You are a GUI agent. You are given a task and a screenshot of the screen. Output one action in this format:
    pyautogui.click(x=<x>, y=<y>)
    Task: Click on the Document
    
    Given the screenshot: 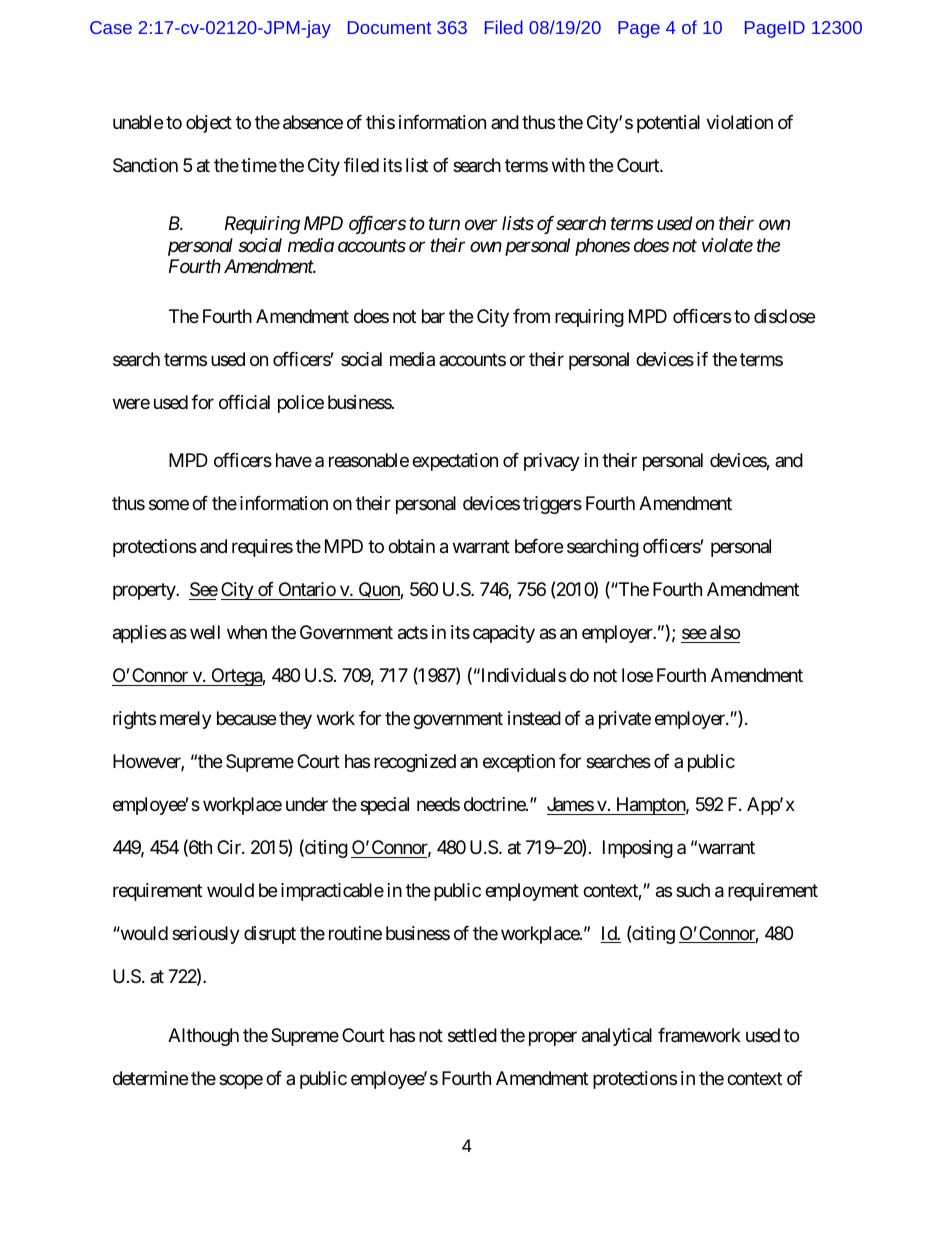 What is the action you would take?
    pyautogui.click(x=389, y=27)
